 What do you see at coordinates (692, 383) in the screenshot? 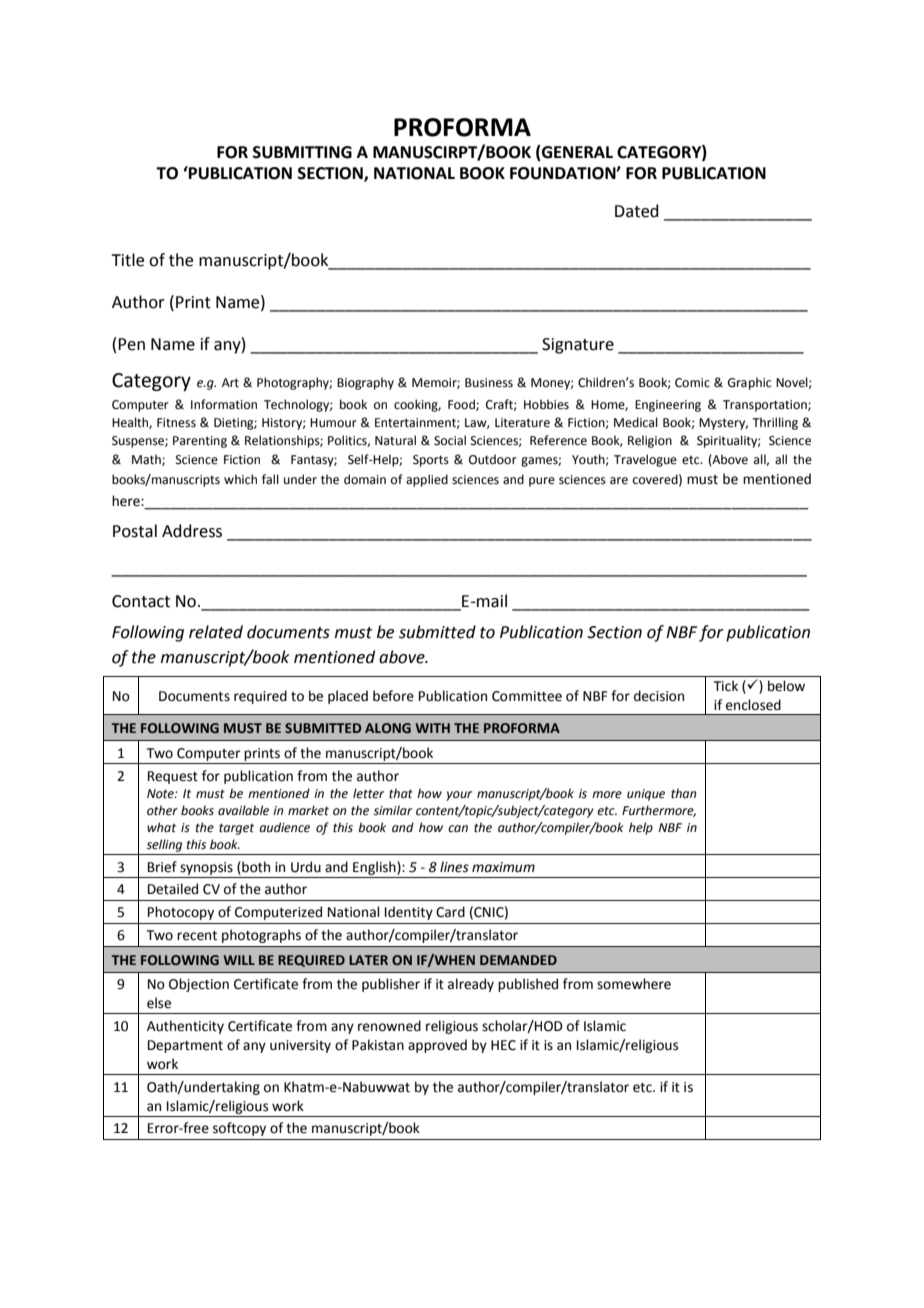
I see `Comic` at bounding box center [692, 383].
